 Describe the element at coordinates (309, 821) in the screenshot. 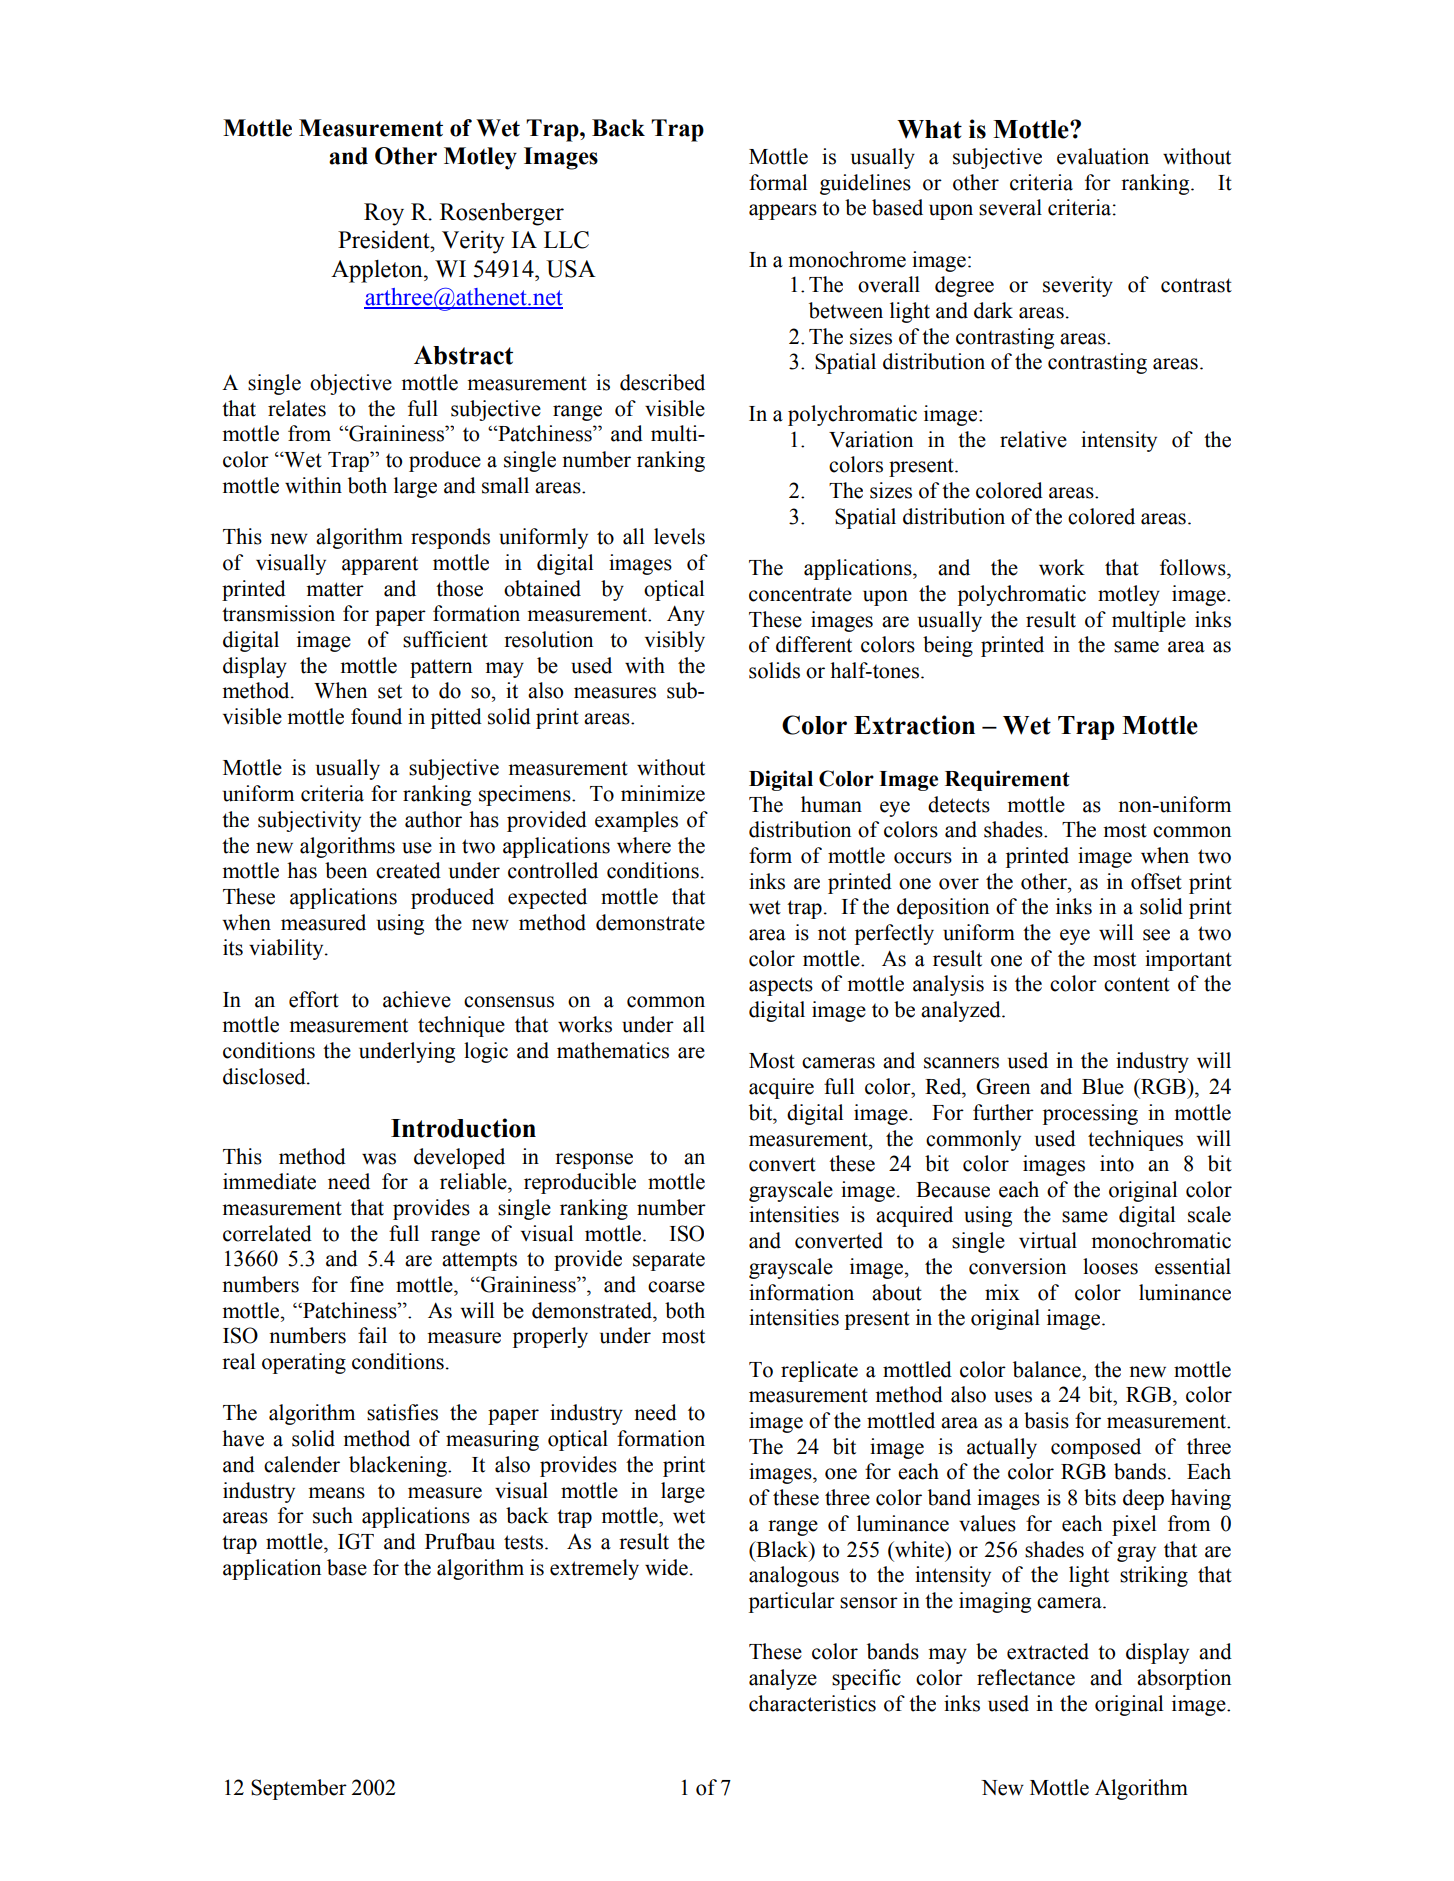

I see `subjectivity` at that location.
